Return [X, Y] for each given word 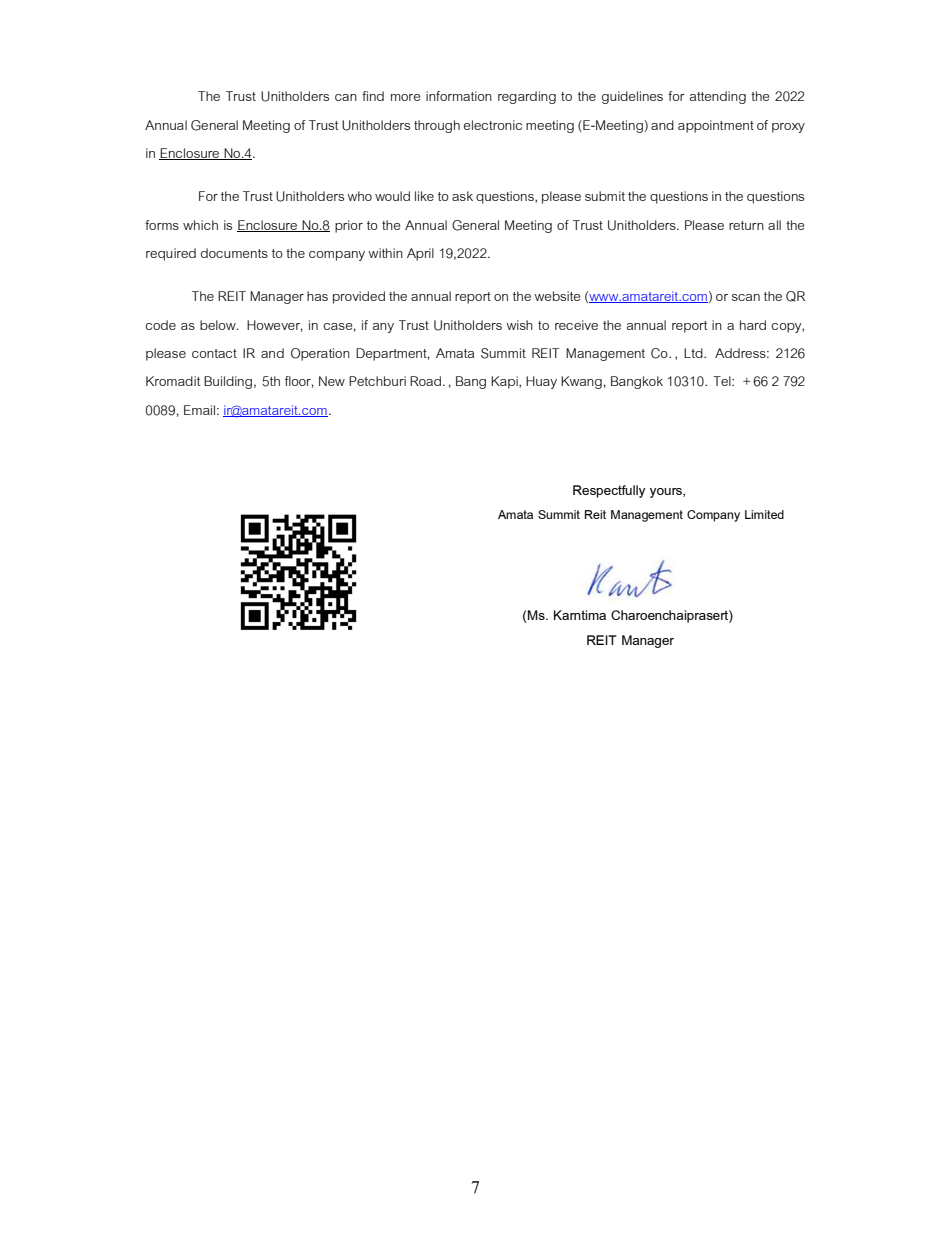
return [746, 225]
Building [228, 382]
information [459, 96]
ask [462, 196]
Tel [723, 381]
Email [199, 410]
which [200, 225]
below [219, 325]
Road [427, 381]
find [373, 96]
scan [746, 297]
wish [519, 325]
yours [667, 493]
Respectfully [609, 491]
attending [718, 97]
